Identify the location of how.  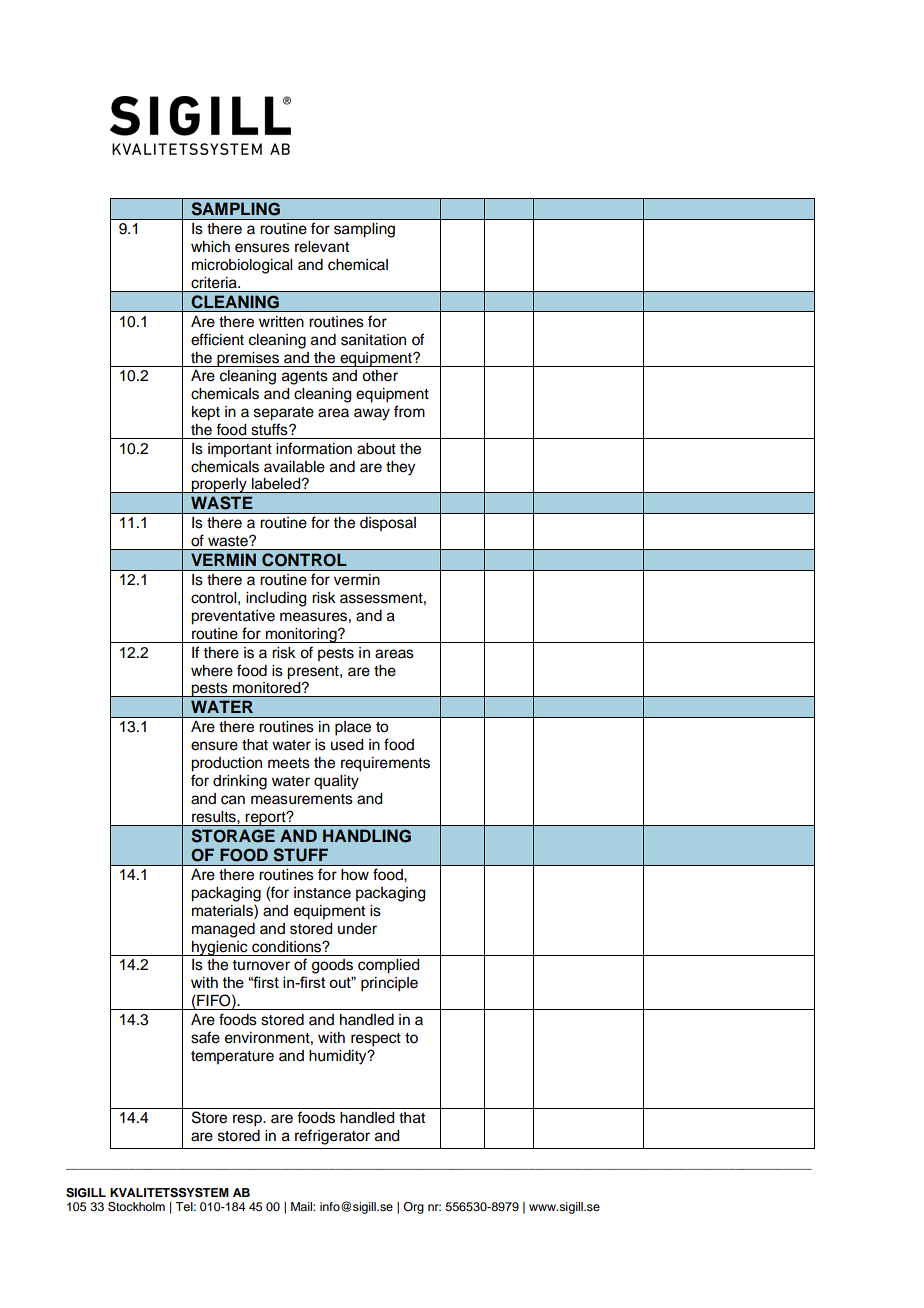
(355, 875).
